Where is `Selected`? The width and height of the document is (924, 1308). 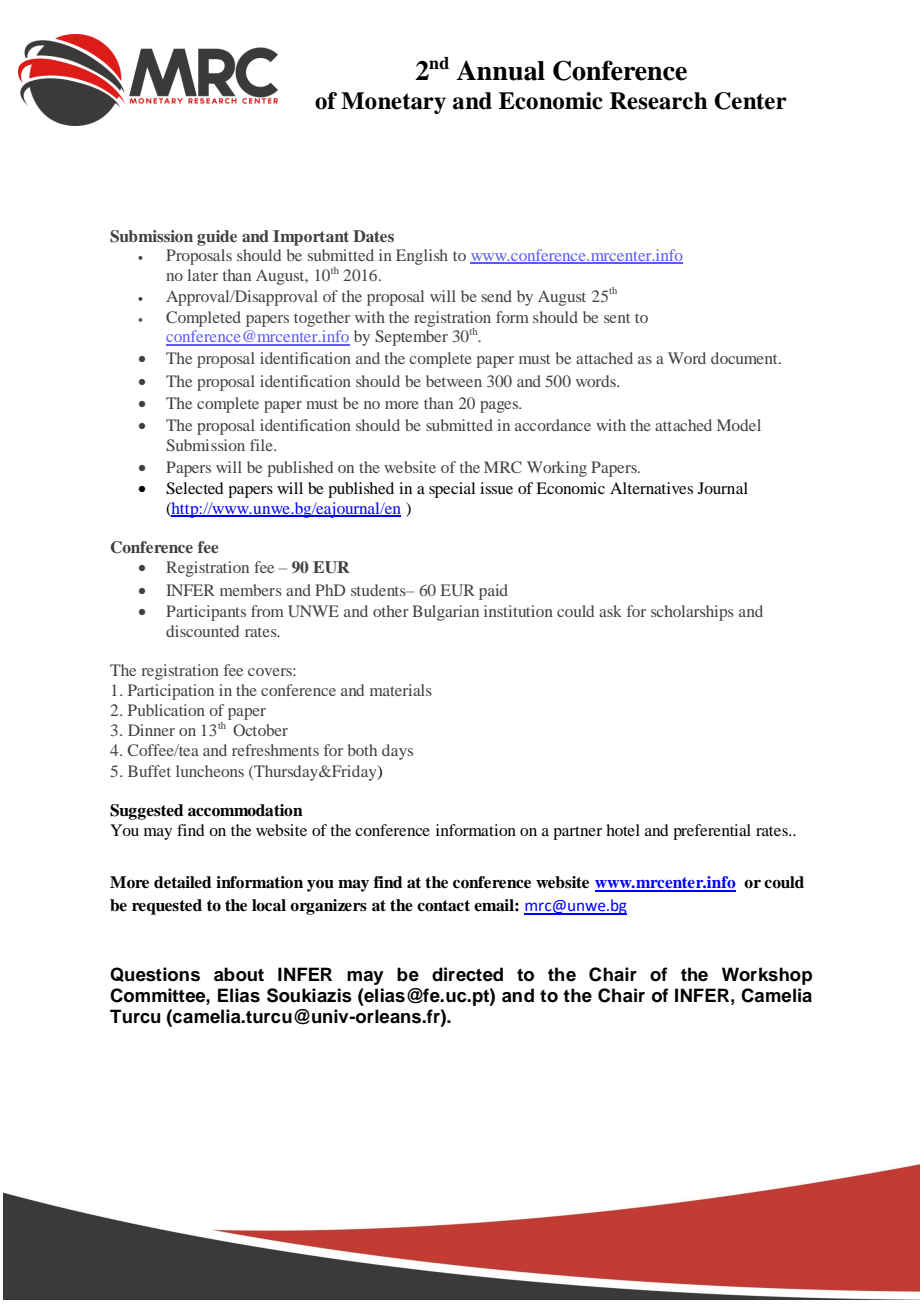
Selected is located at coordinates (195, 488).
